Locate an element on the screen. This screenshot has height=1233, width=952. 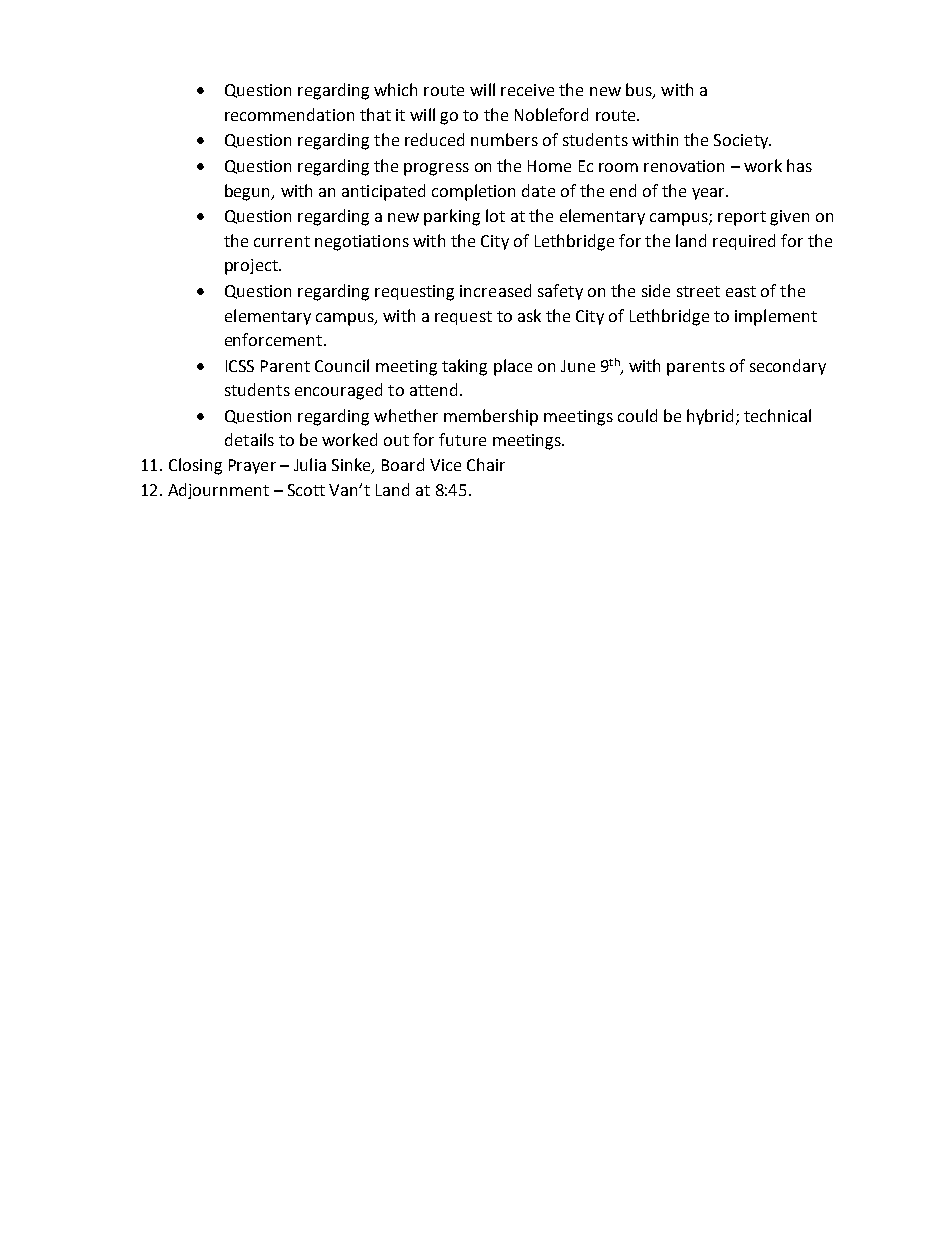
ask is located at coordinates (529, 315).
